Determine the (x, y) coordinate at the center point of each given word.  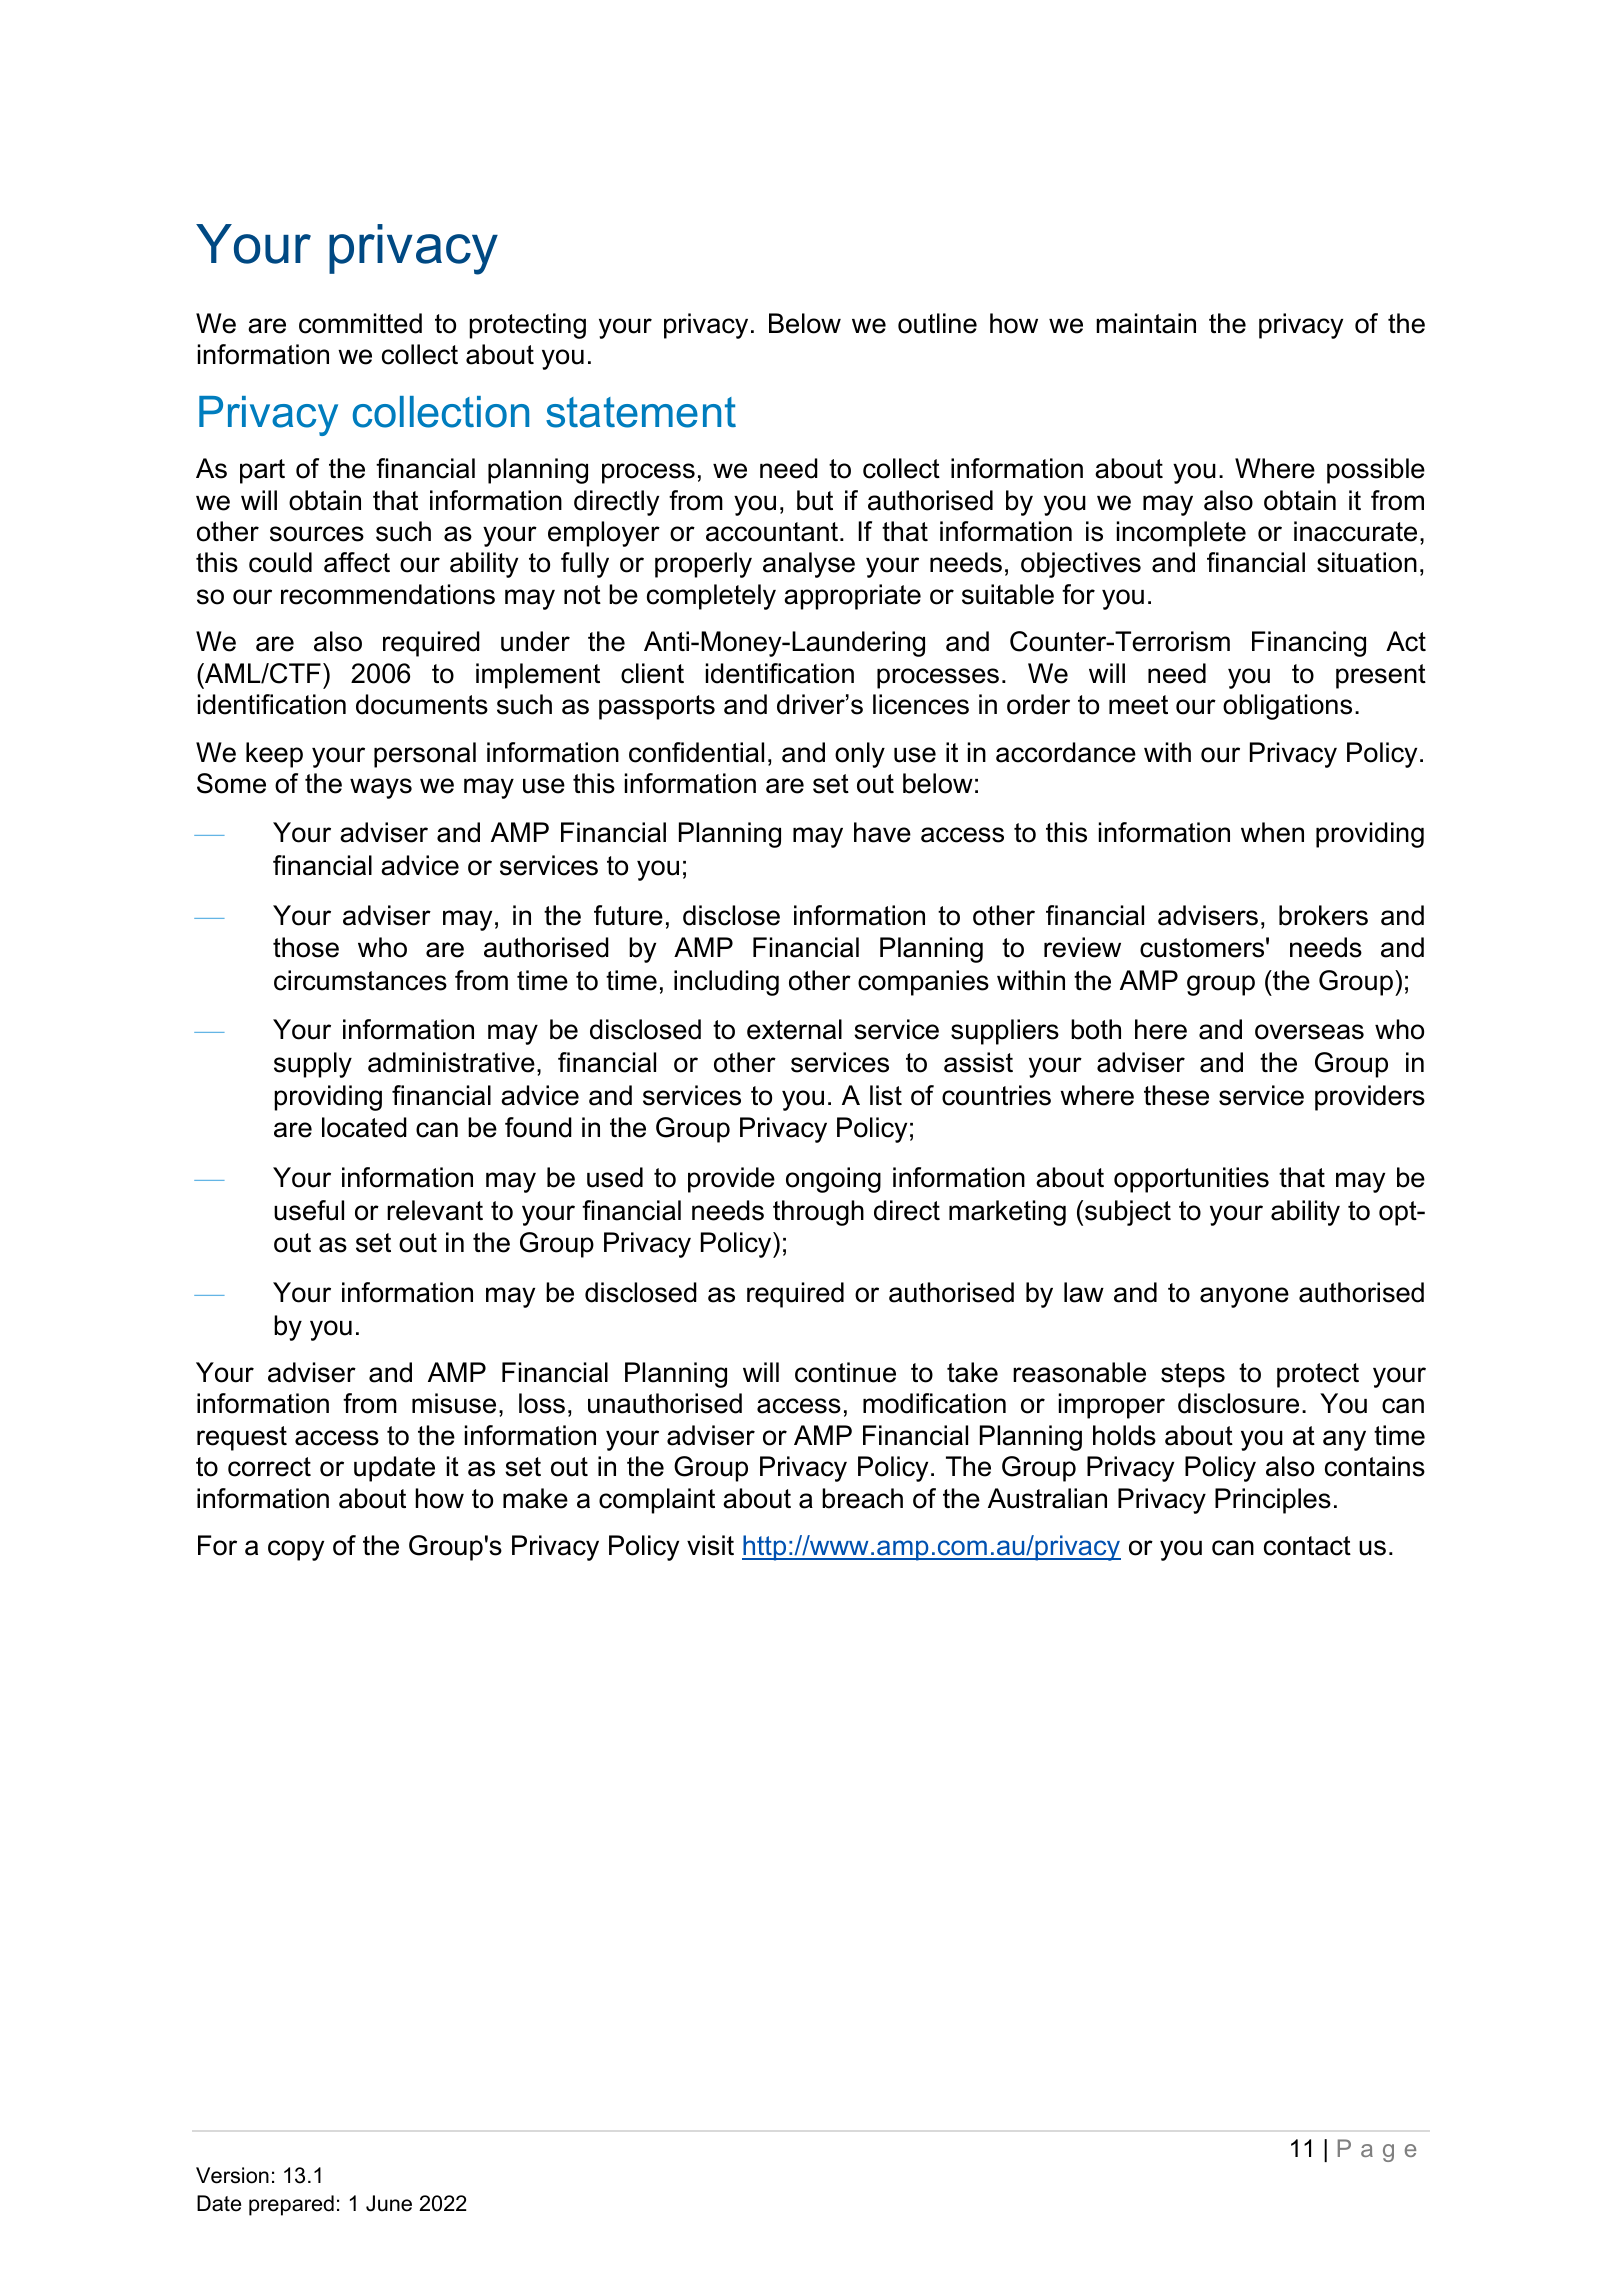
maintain (1146, 323)
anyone (1244, 1297)
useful (309, 1210)
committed (360, 323)
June (389, 2203)
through (818, 1213)
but (815, 500)
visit (710, 1545)
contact (1307, 1546)
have (882, 832)
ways (381, 788)
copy (296, 1550)
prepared (291, 2205)
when (1272, 832)
